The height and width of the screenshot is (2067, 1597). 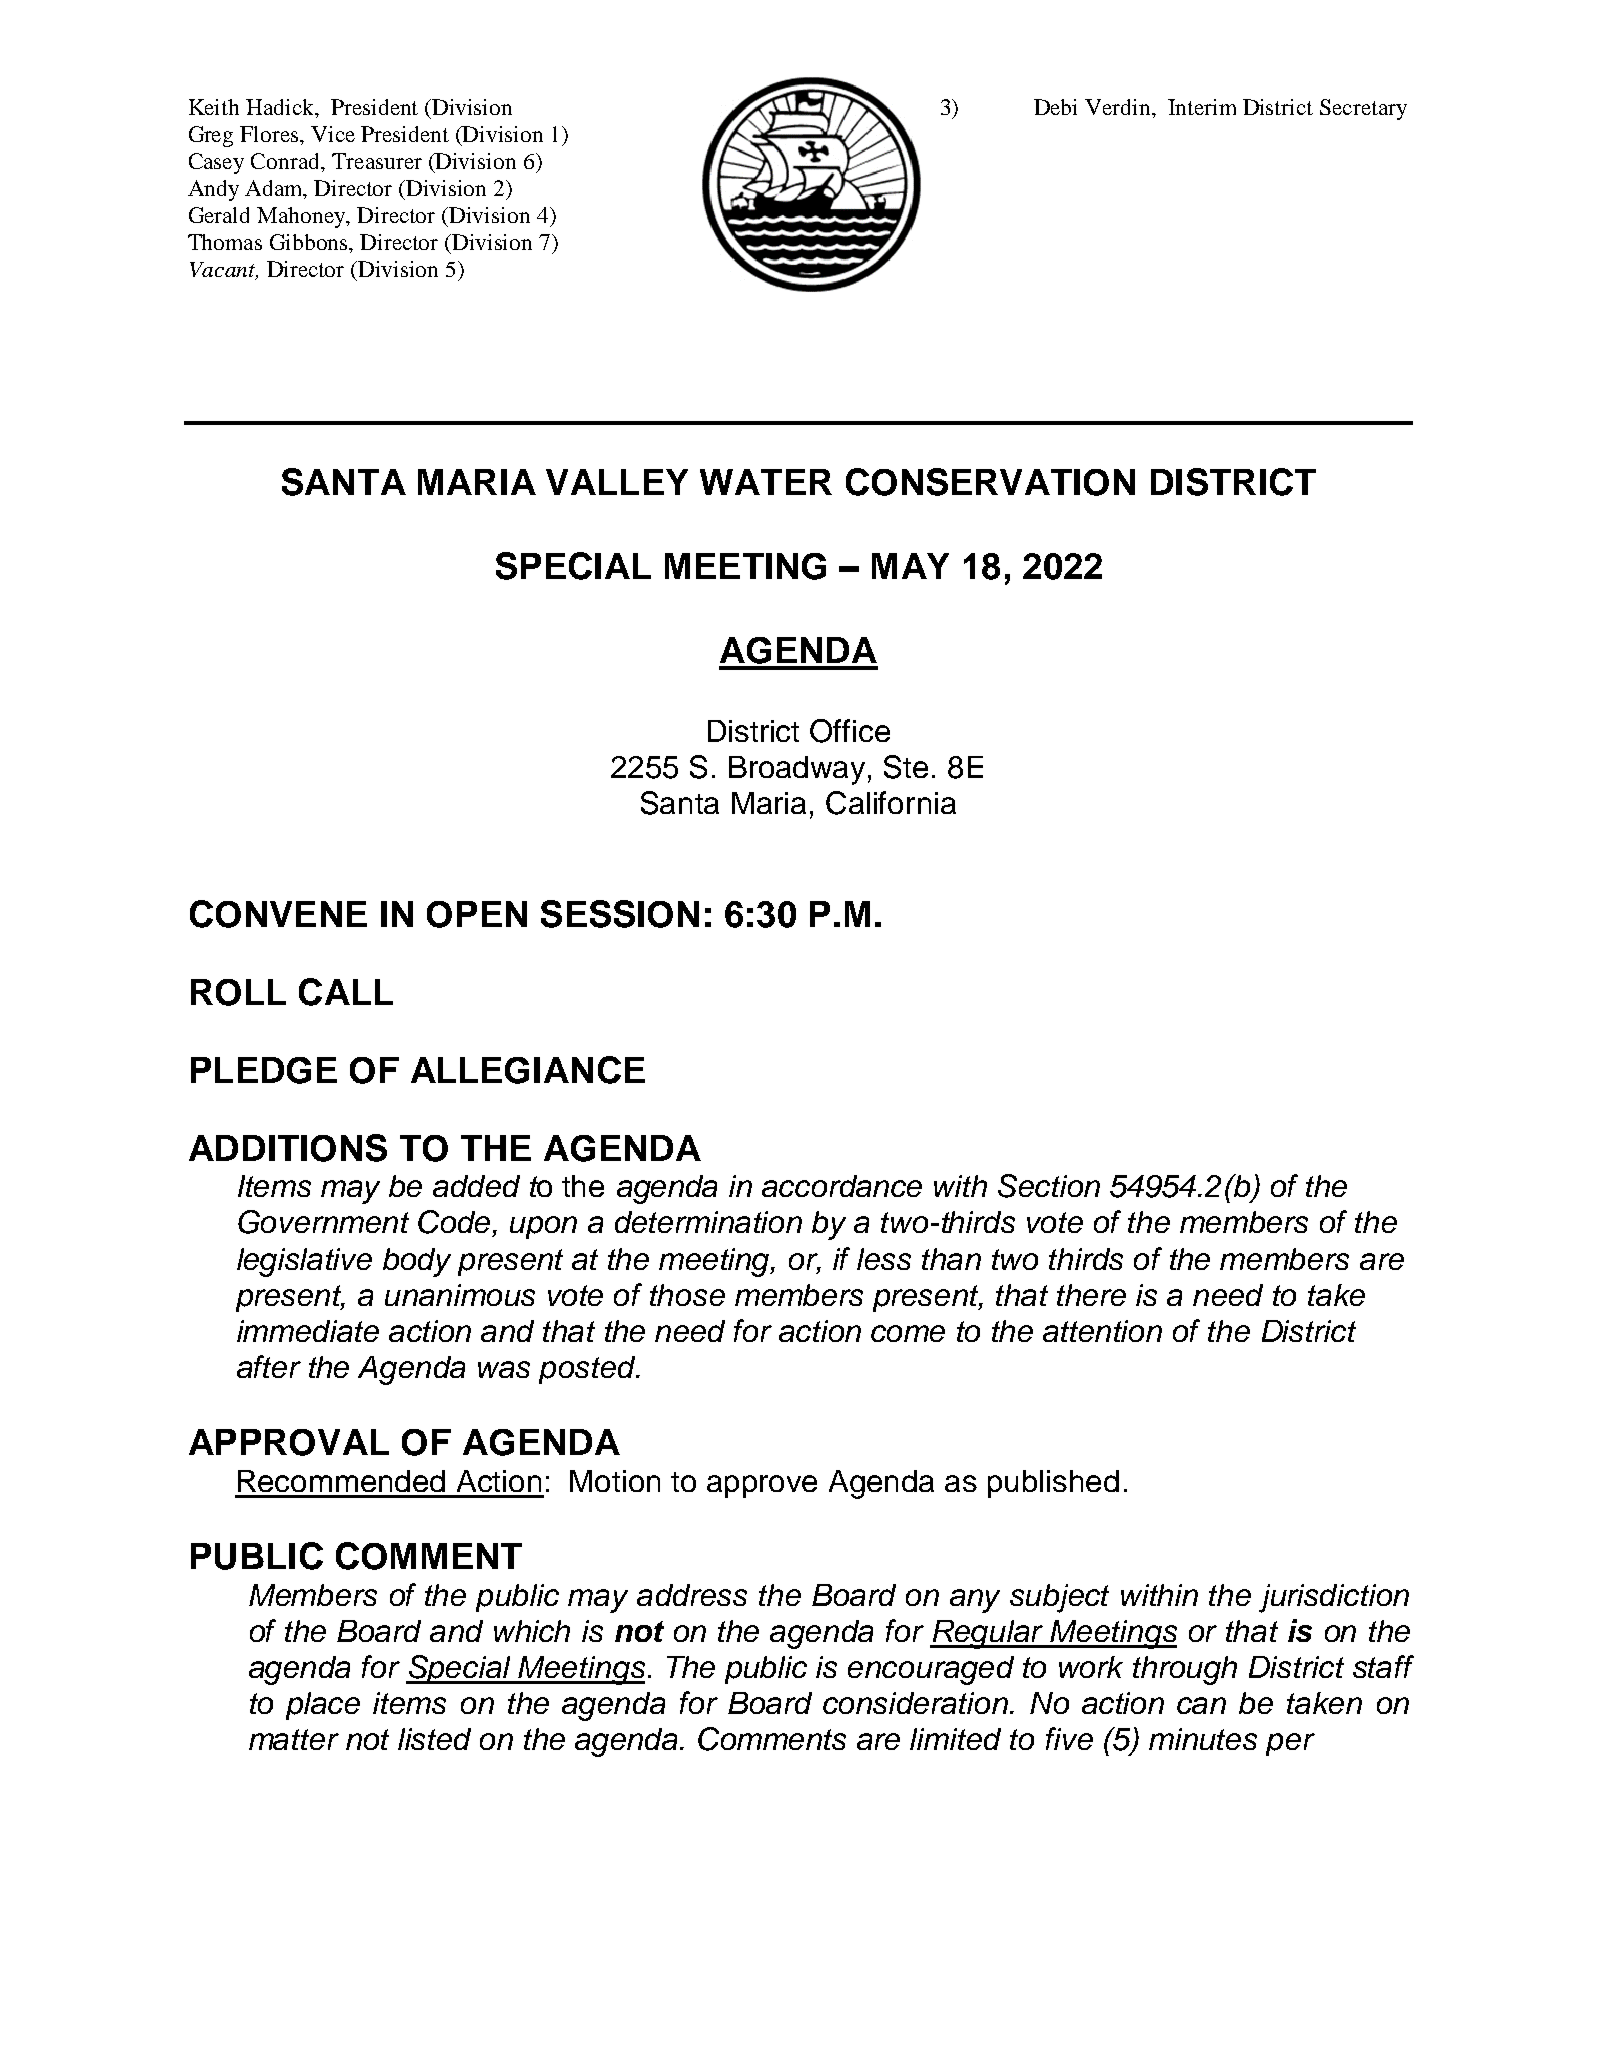 I want to click on Interim, so click(x=1202, y=107).
